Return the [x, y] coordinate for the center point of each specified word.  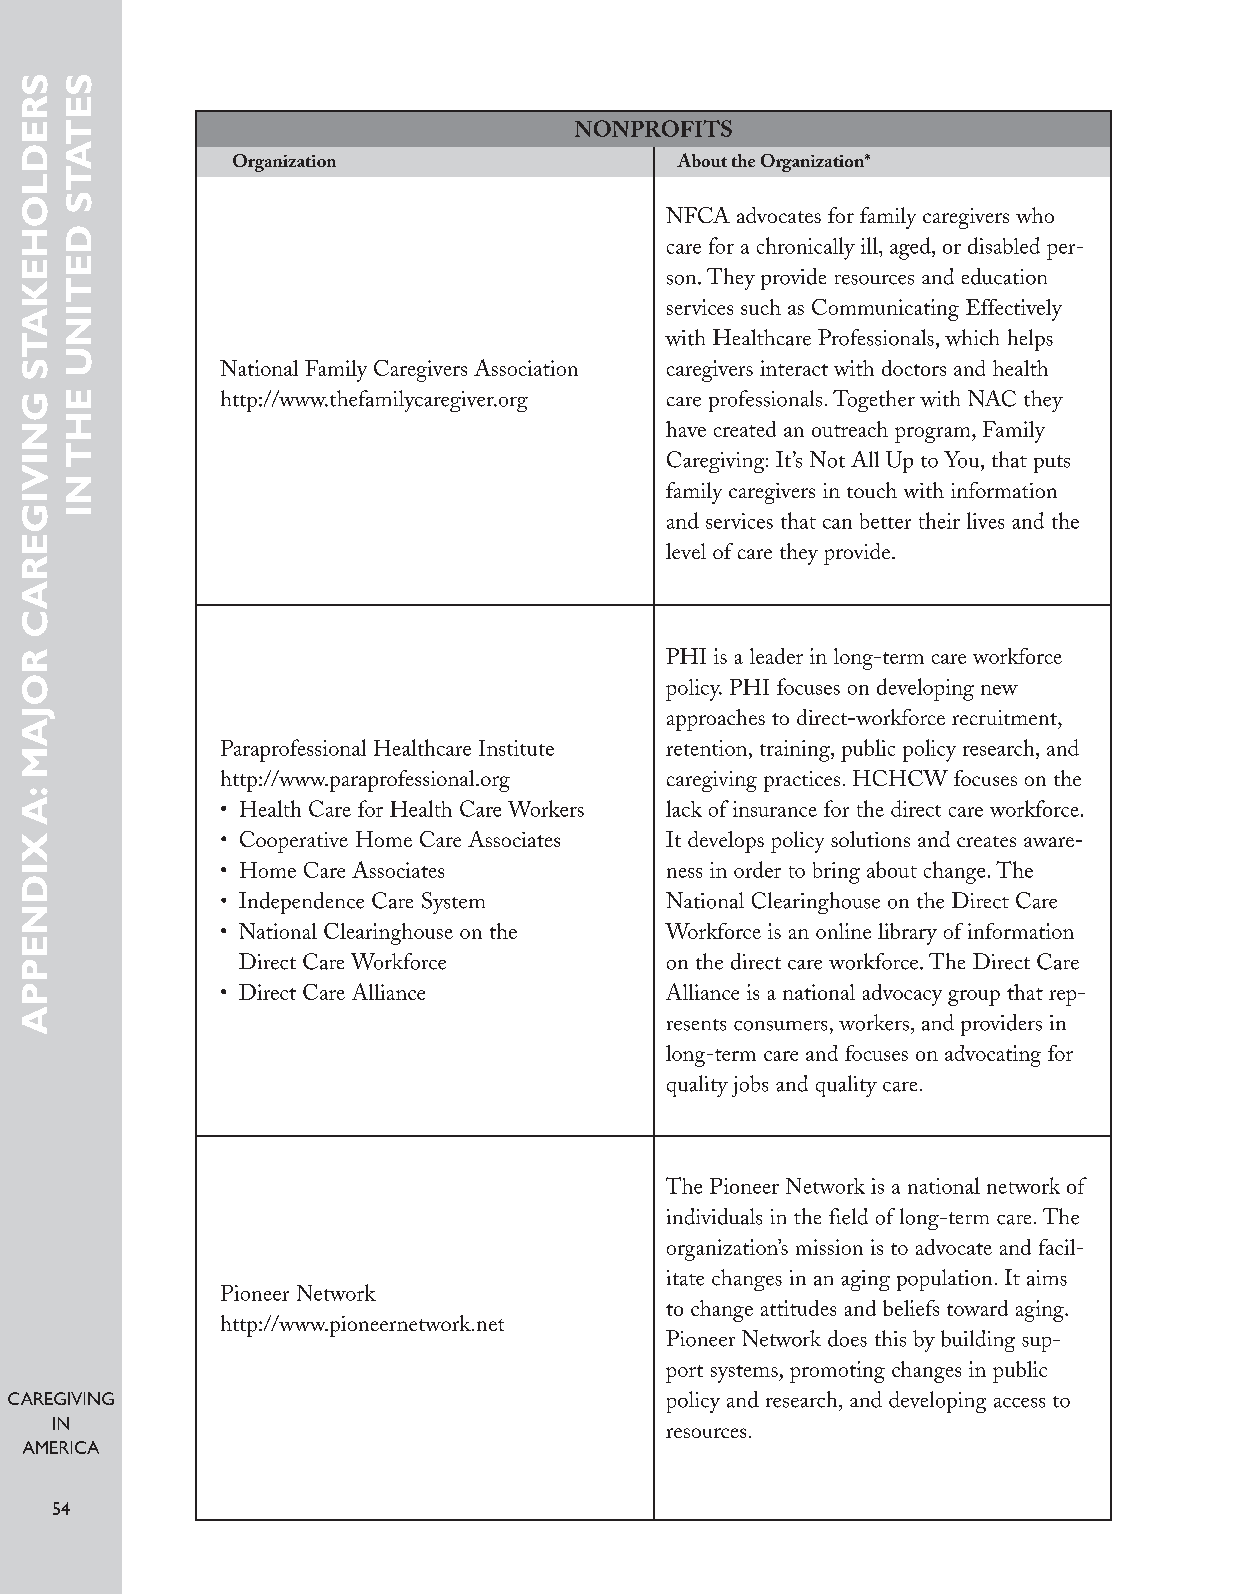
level [686, 551]
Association [526, 367]
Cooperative [294, 842]
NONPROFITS [653, 128]
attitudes [798, 1308]
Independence [301, 903]
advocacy [902, 995]
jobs [750, 1086]
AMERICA [61, 1447]
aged [911, 248]
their [939, 520]
